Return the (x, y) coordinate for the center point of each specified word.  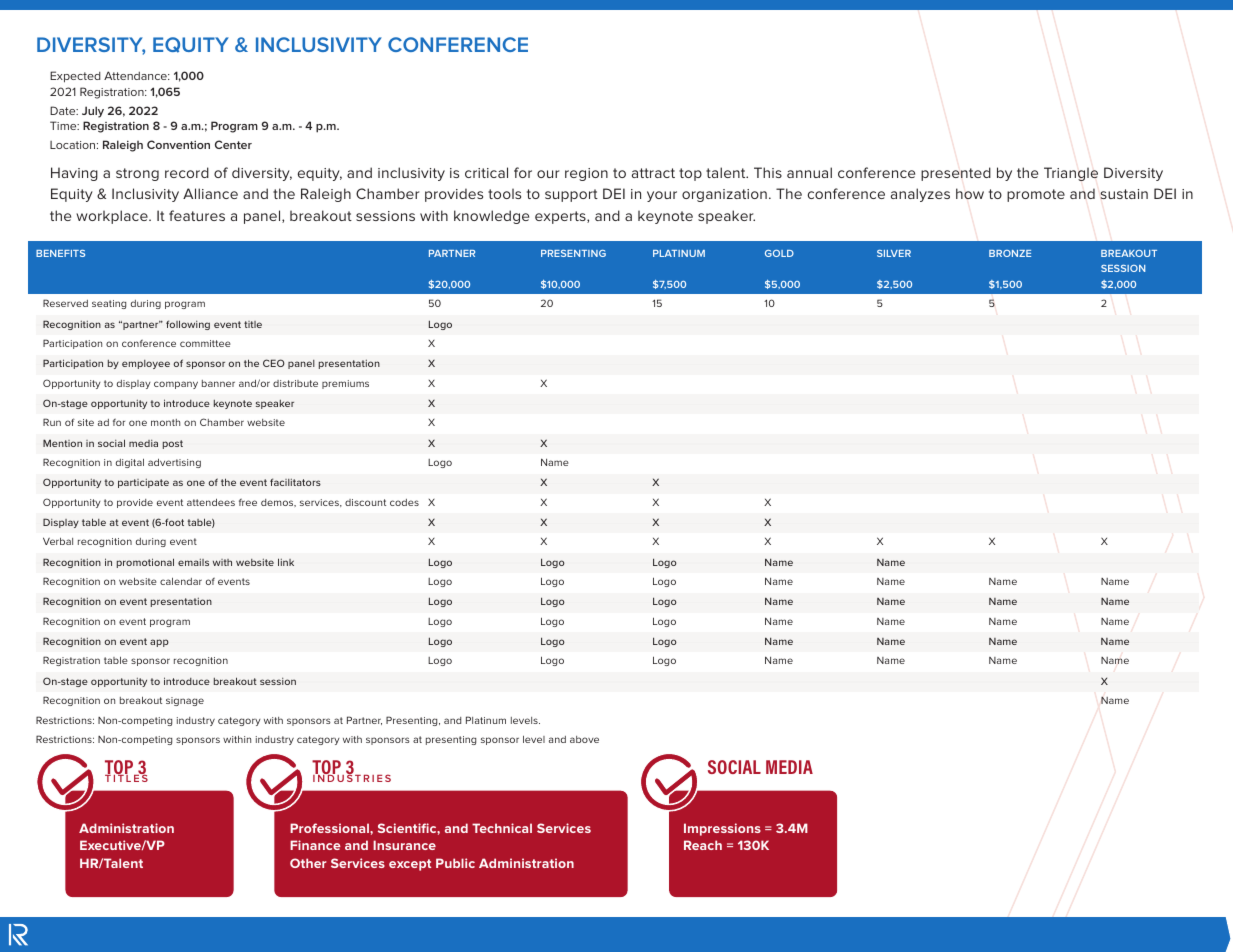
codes (404, 502)
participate (143, 483)
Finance (315, 845)
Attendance (136, 75)
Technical (502, 828)
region (586, 174)
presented (956, 174)
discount (365, 502)
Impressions (722, 829)
